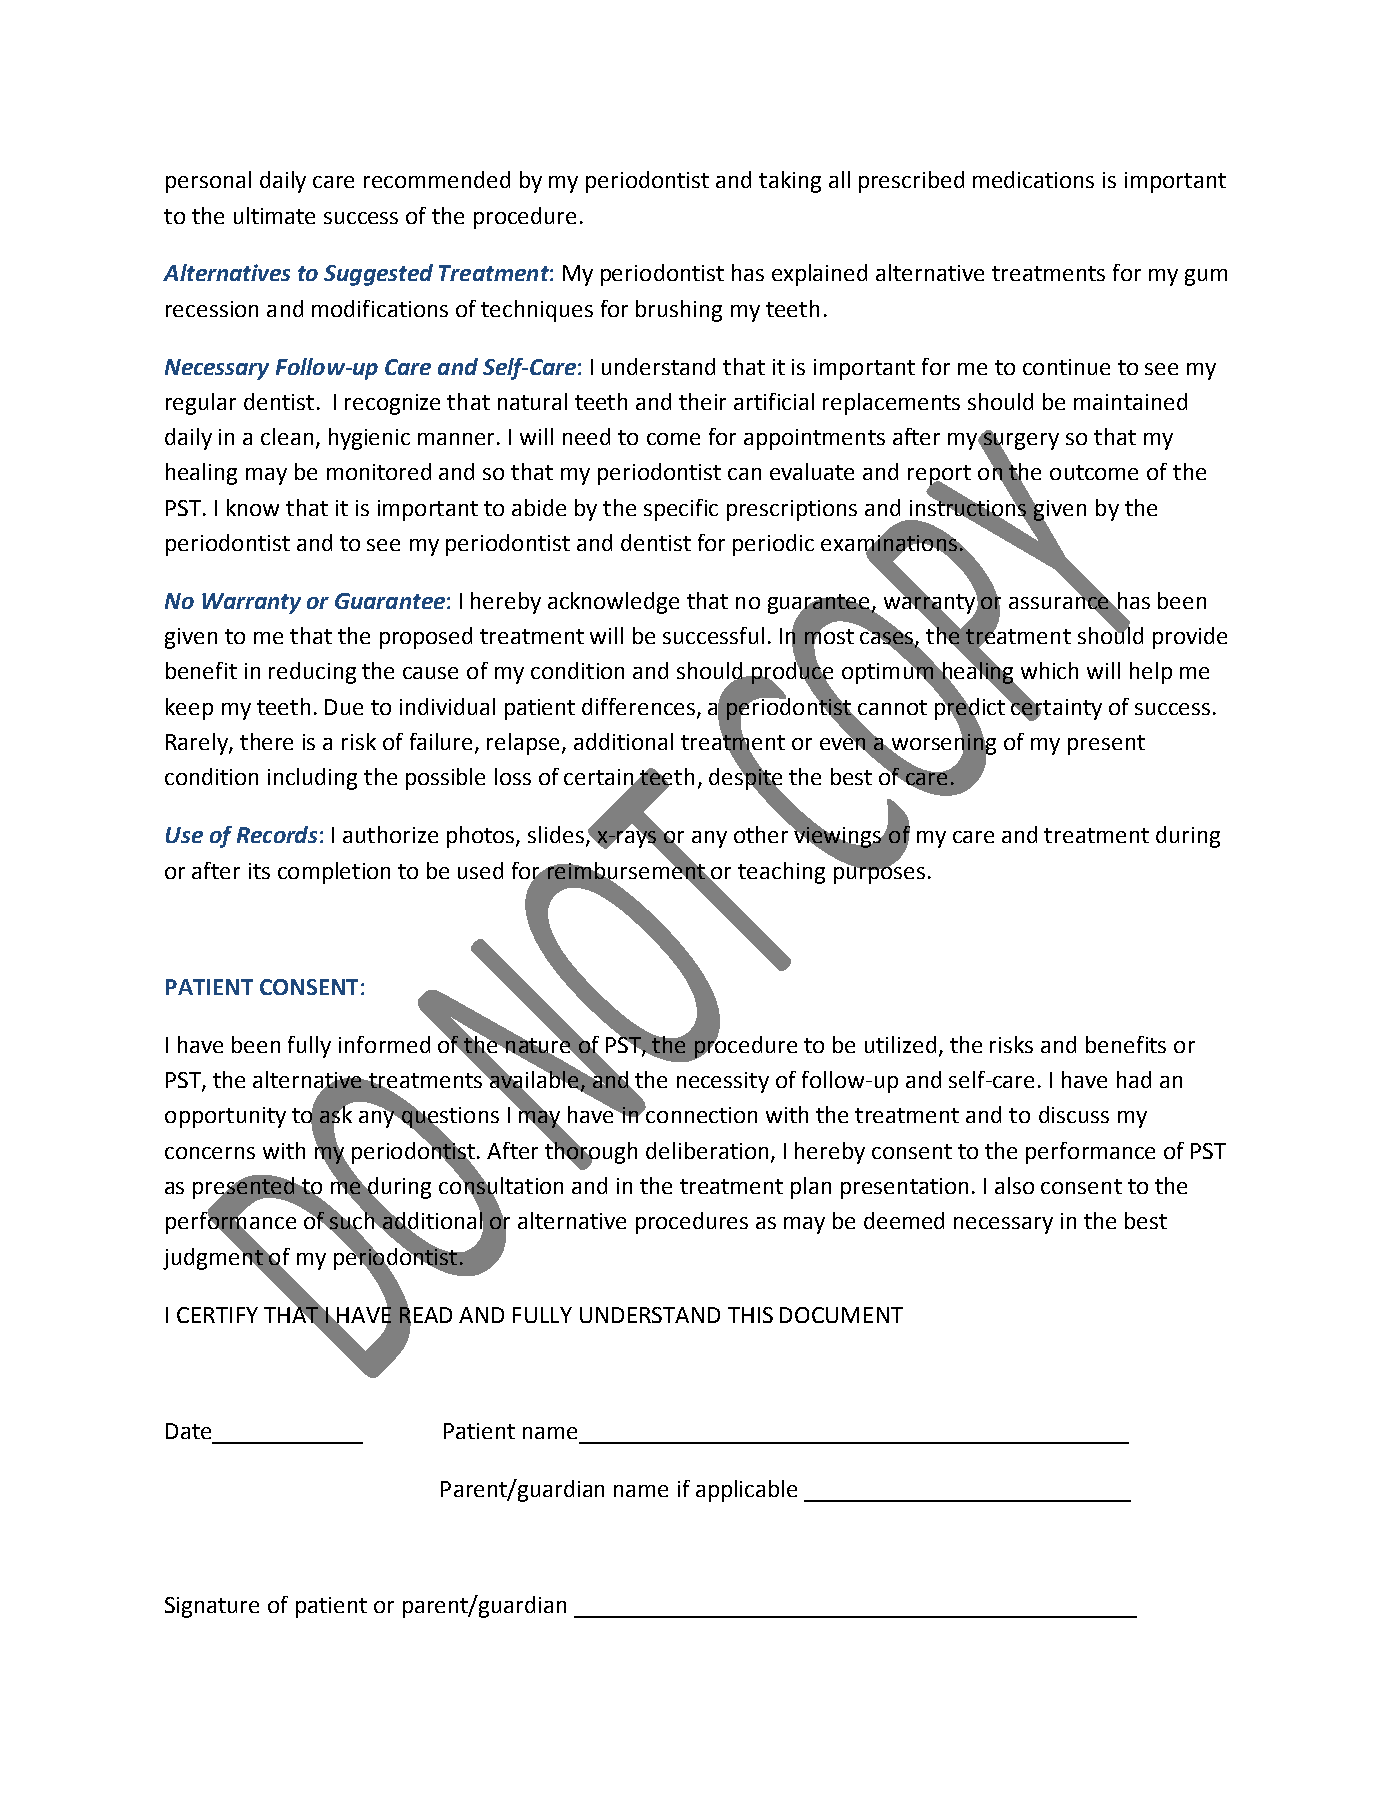 The image size is (1397, 1808). Describe the element at coordinates (274, 215) in the image. I see `ultimate` at that location.
